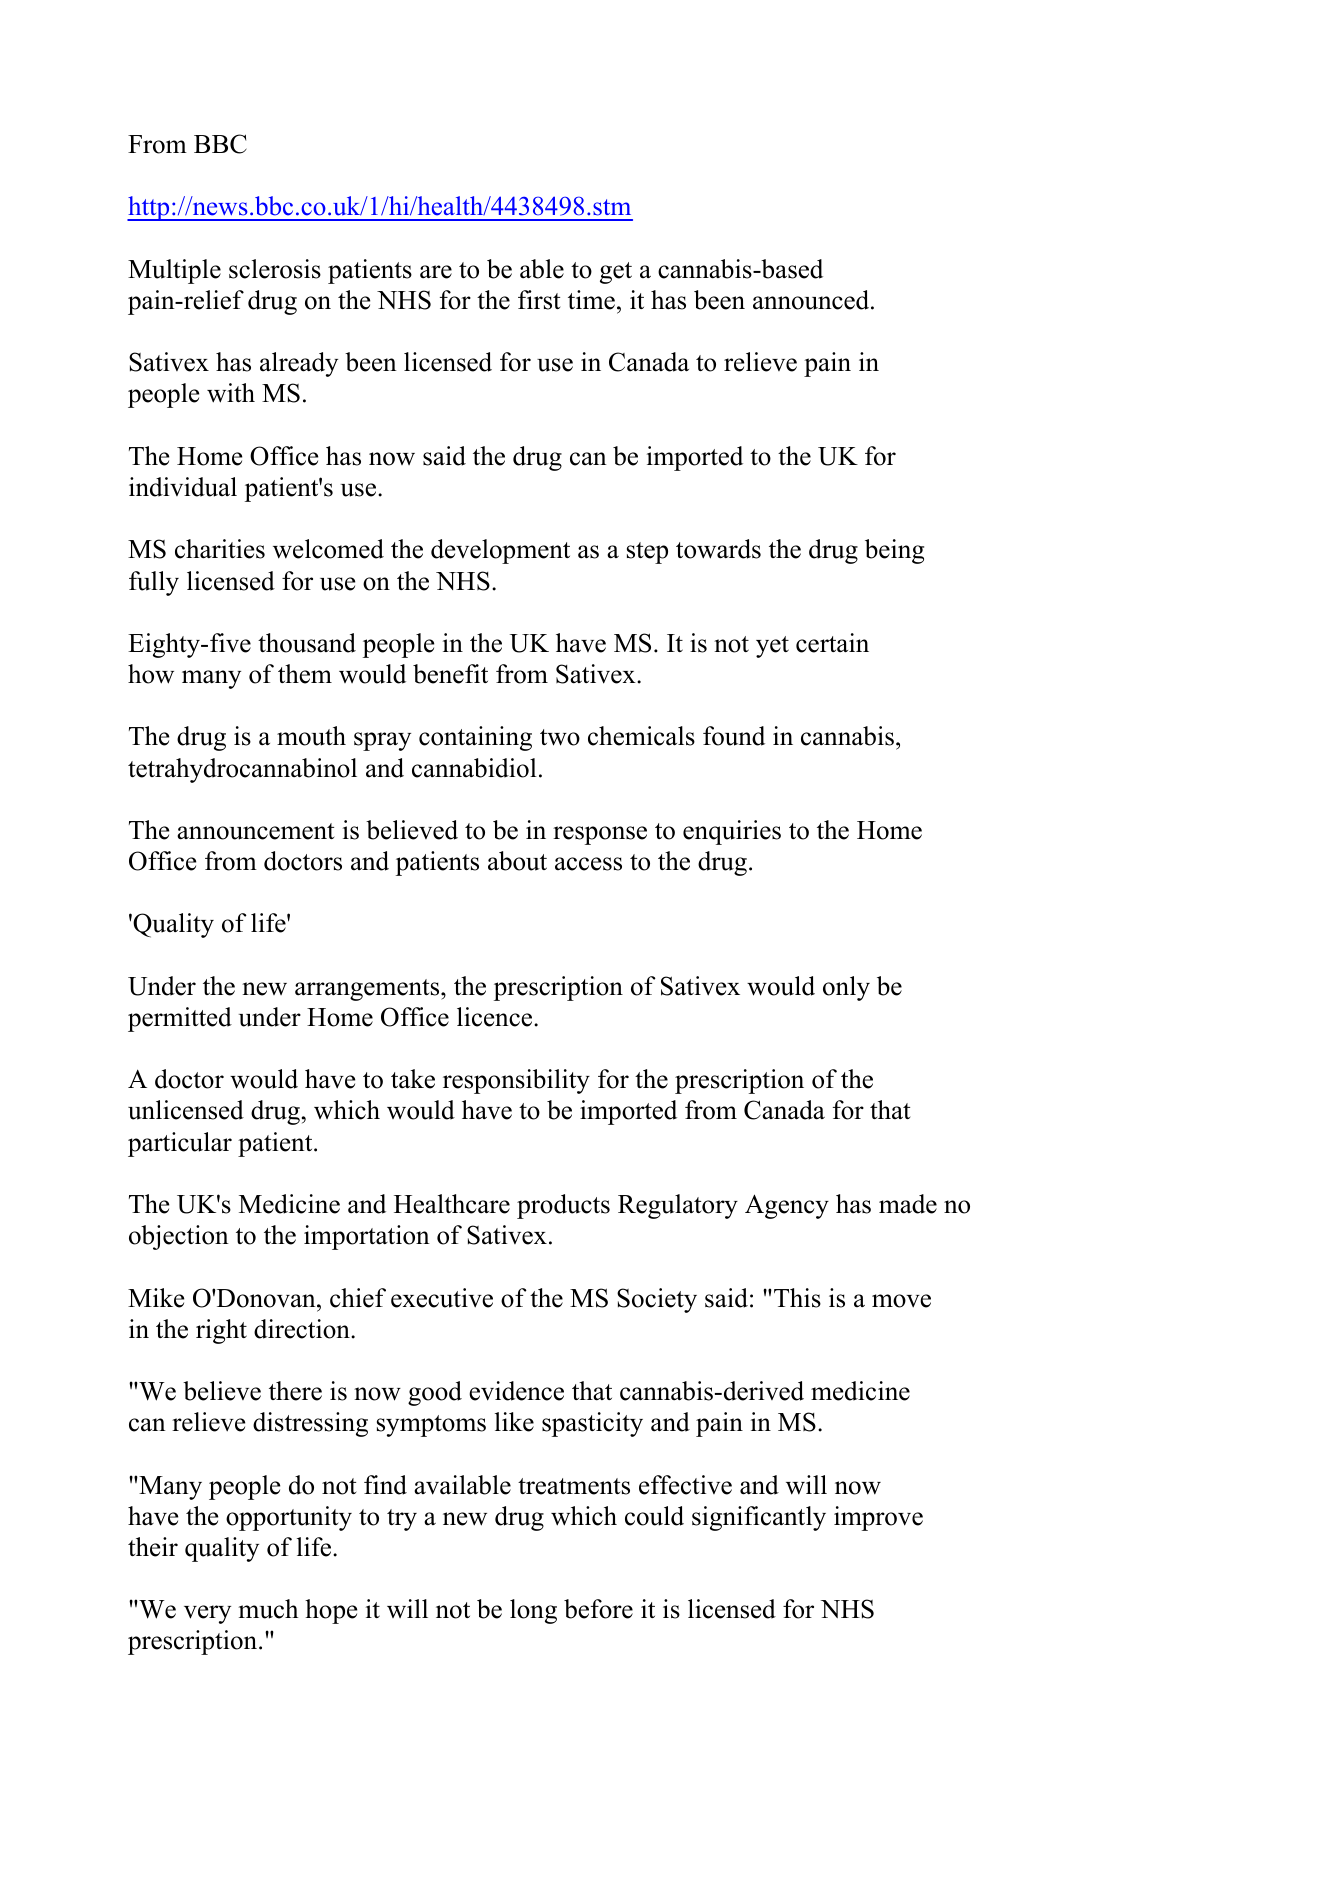 This document has height=1902, width=1344. What do you see at coordinates (832, 643) in the document?
I see `certain` at bounding box center [832, 643].
